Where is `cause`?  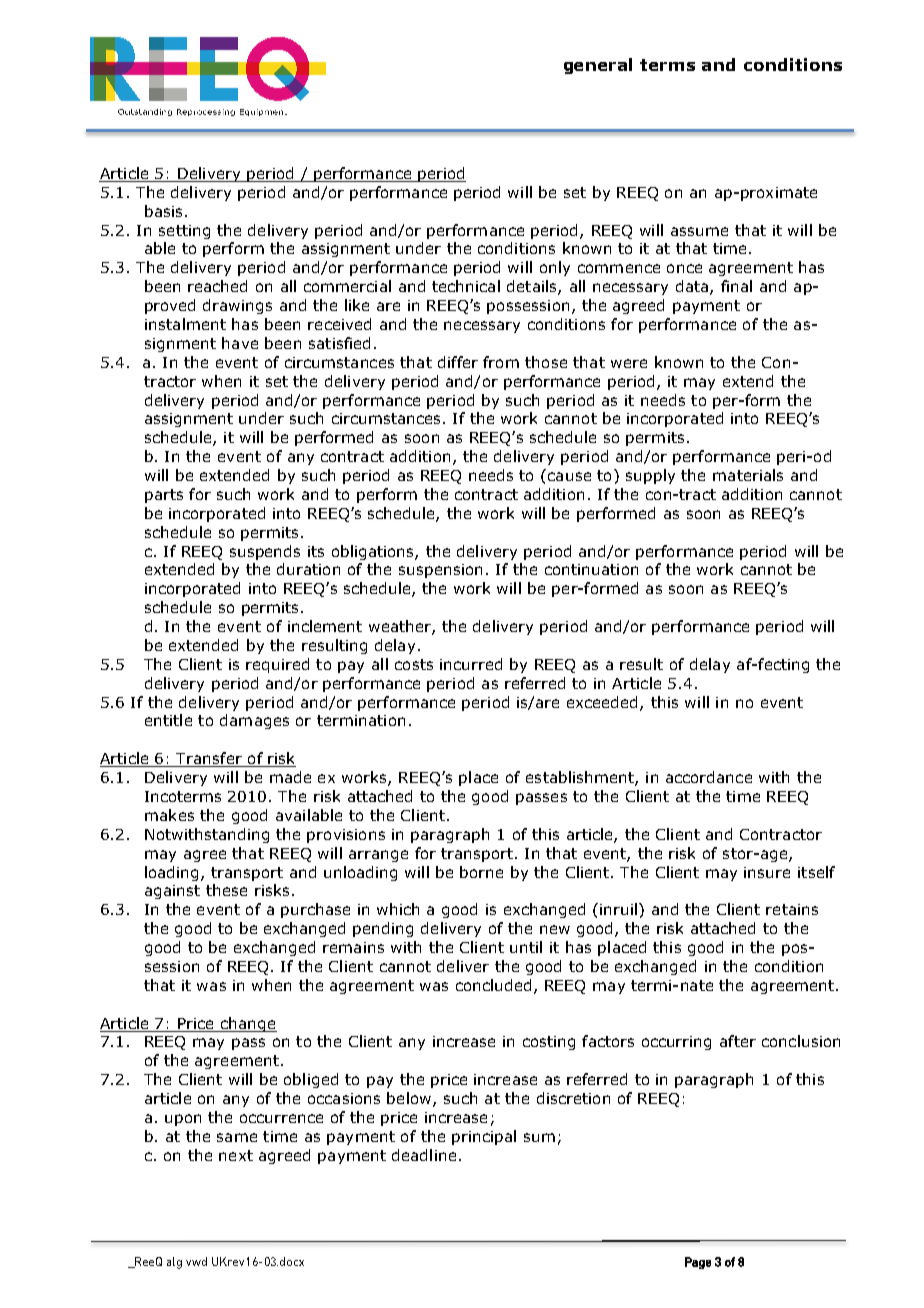 cause is located at coordinates (569, 476).
